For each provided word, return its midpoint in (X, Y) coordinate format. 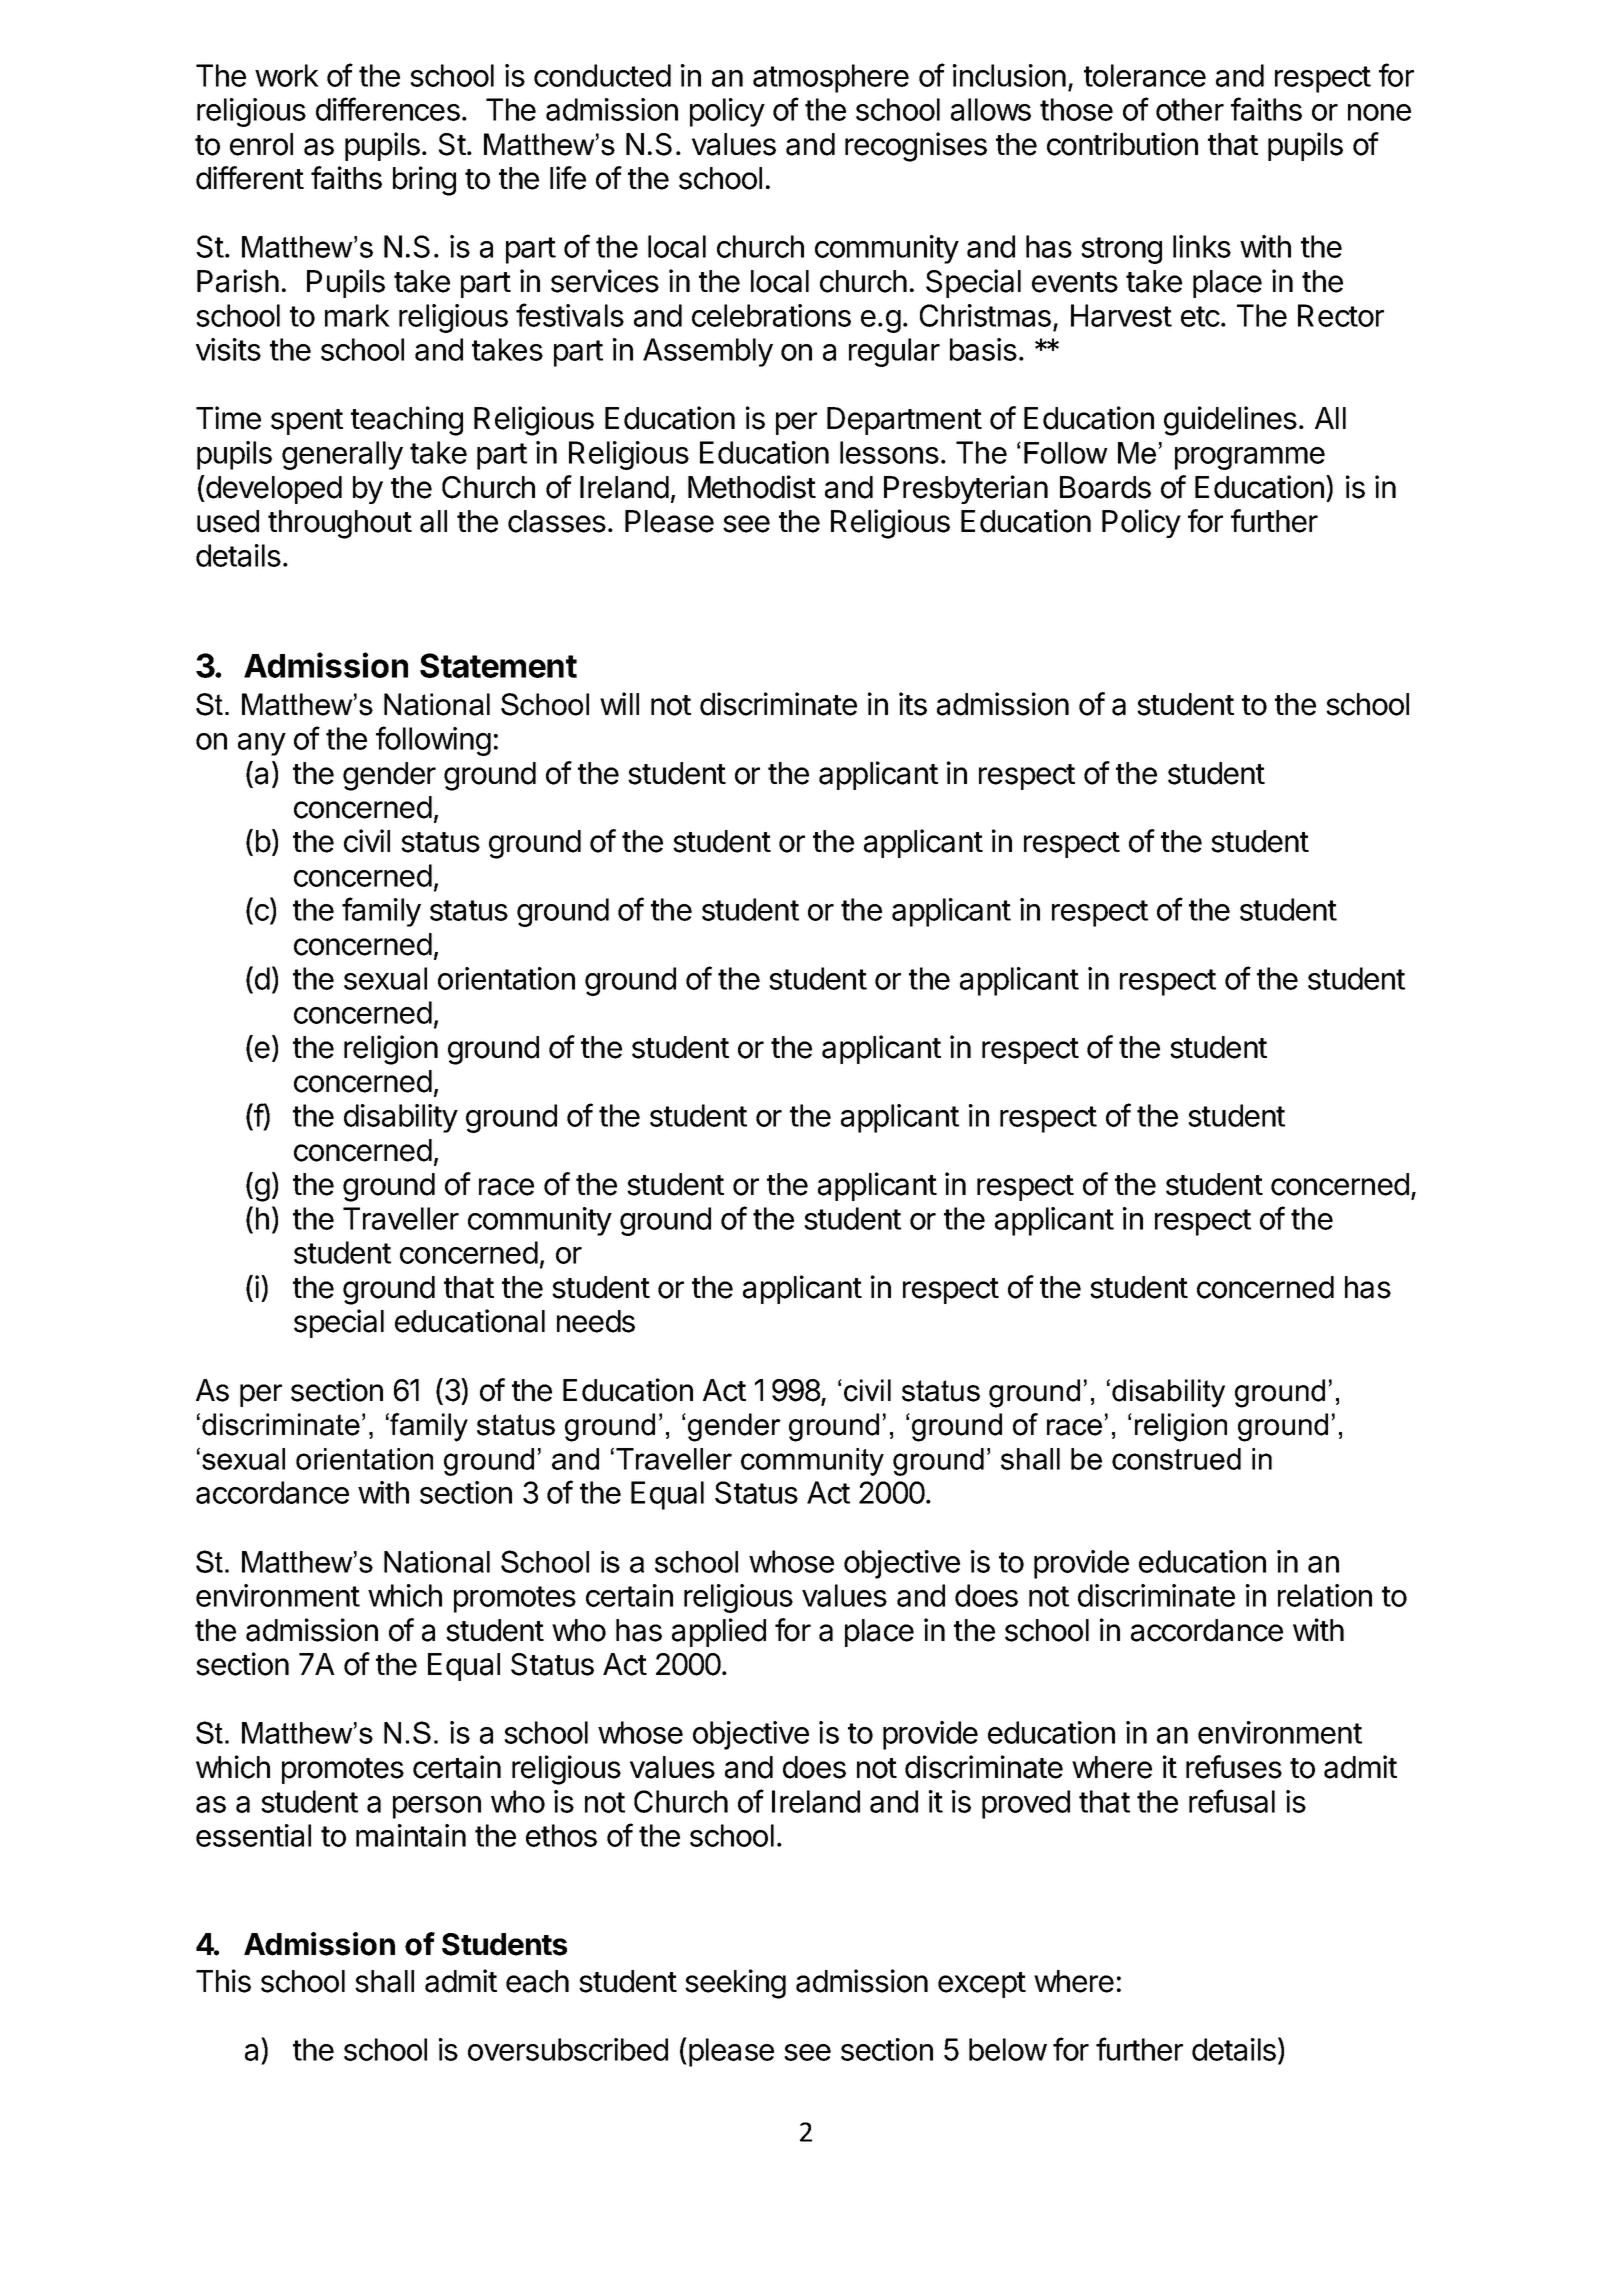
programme (1250, 458)
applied (719, 1632)
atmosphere (831, 78)
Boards (1105, 487)
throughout (340, 524)
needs (596, 1321)
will (619, 703)
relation (1325, 1595)
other (1190, 109)
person (437, 1807)
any (262, 744)
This (223, 1981)
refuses (1234, 1767)
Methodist (752, 487)
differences (388, 109)
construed (1176, 1459)
